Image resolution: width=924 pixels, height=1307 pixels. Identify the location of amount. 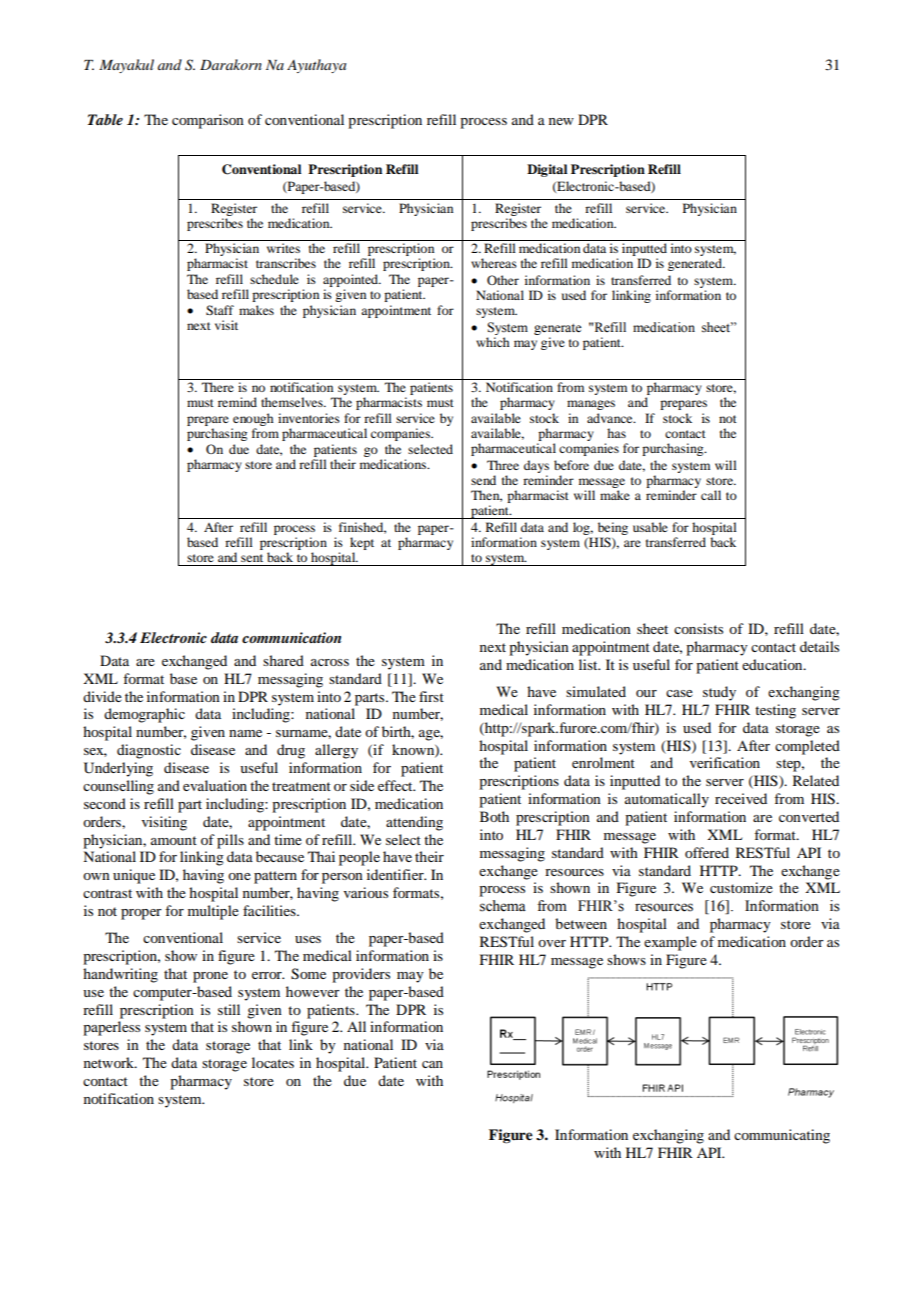
(174, 840).
